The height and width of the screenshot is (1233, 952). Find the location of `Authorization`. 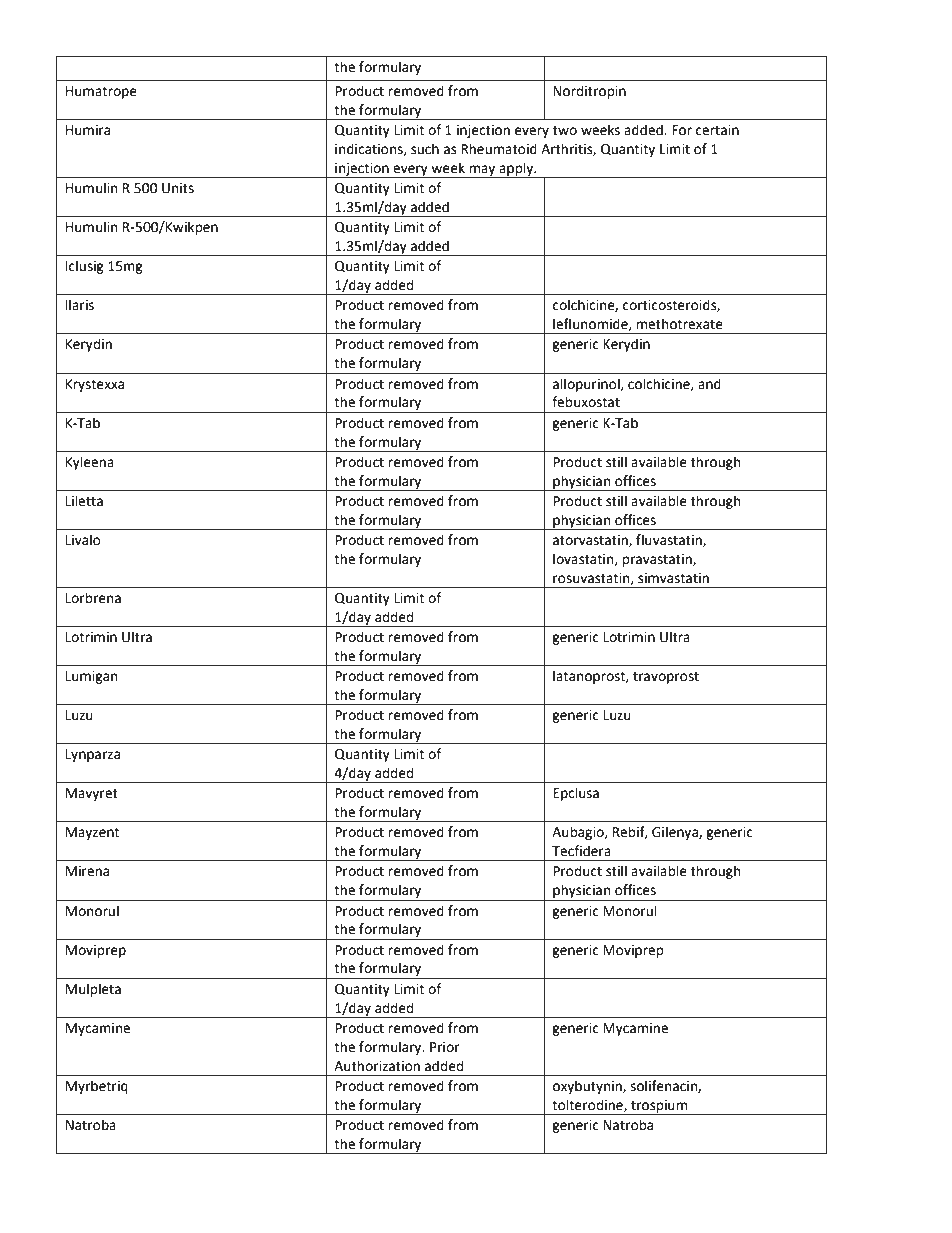

Authorization is located at coordinates (377, 1066).
